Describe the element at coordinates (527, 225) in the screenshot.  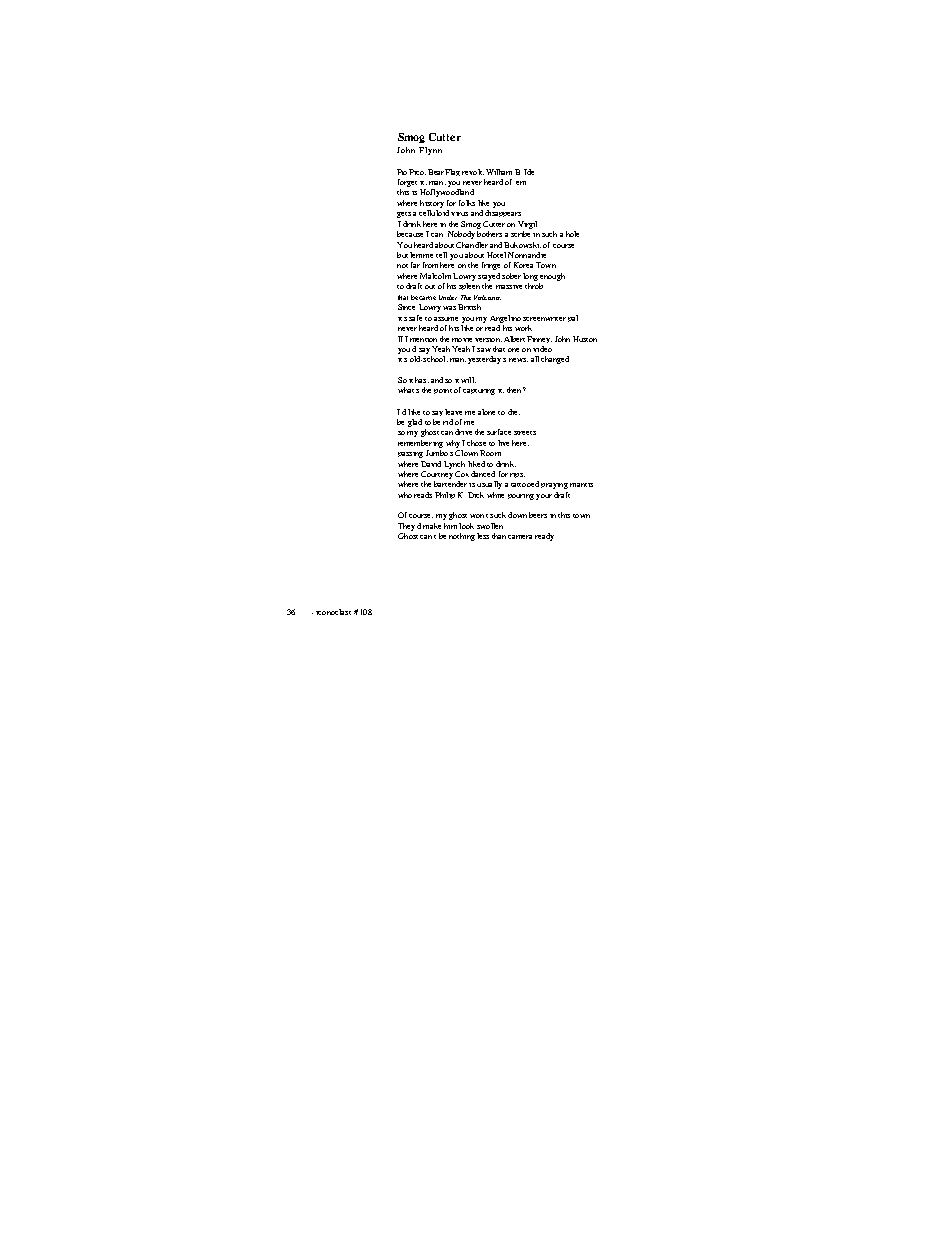
I see `Virgil` at that location.
